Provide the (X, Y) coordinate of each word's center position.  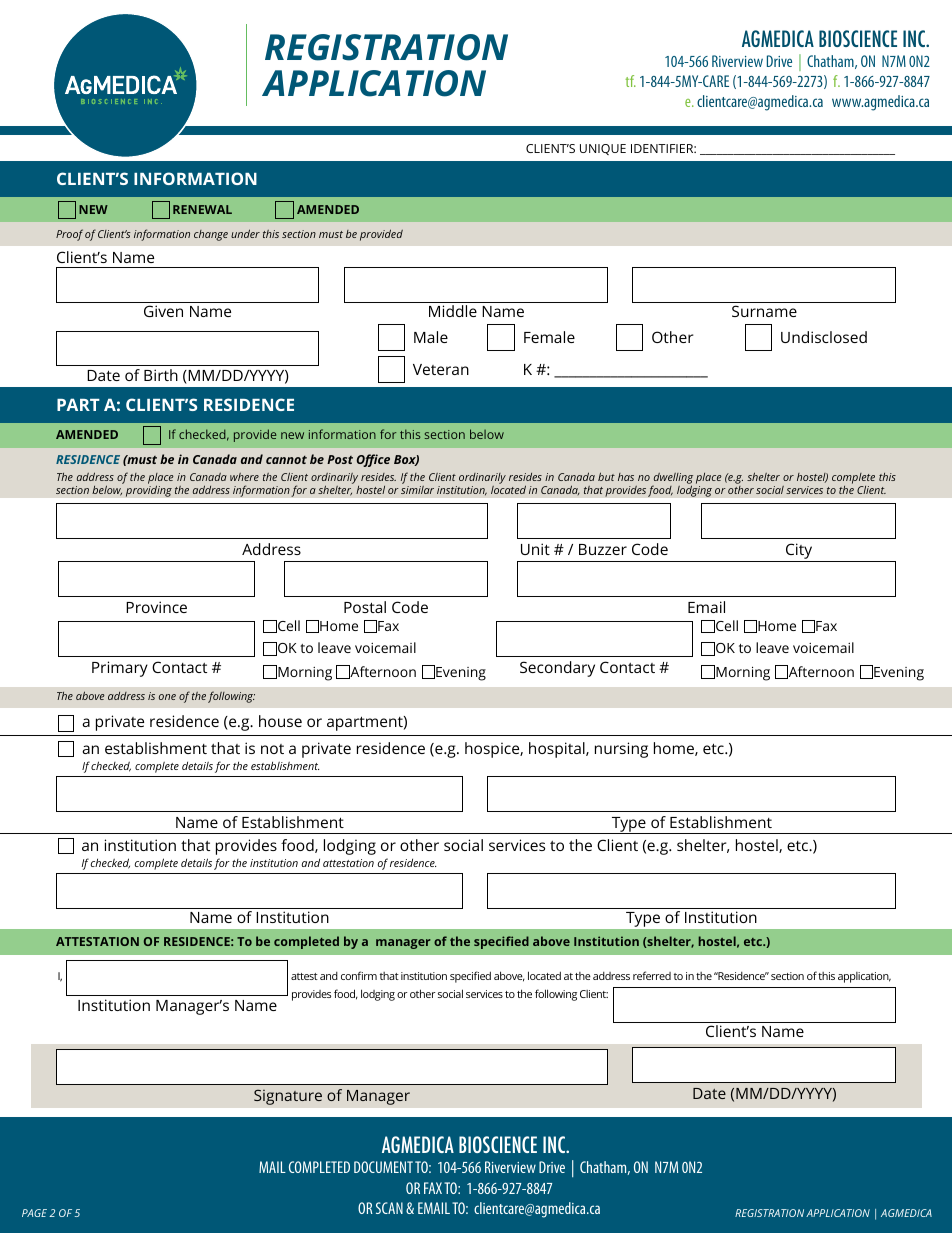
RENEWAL (202, 209)
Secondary (557, 669)
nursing (621, 750)
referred (652, 975)
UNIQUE (603, 149)
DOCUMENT (383, 1167)
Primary (120, 669)
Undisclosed (824, 337)
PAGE (34, 1213)
